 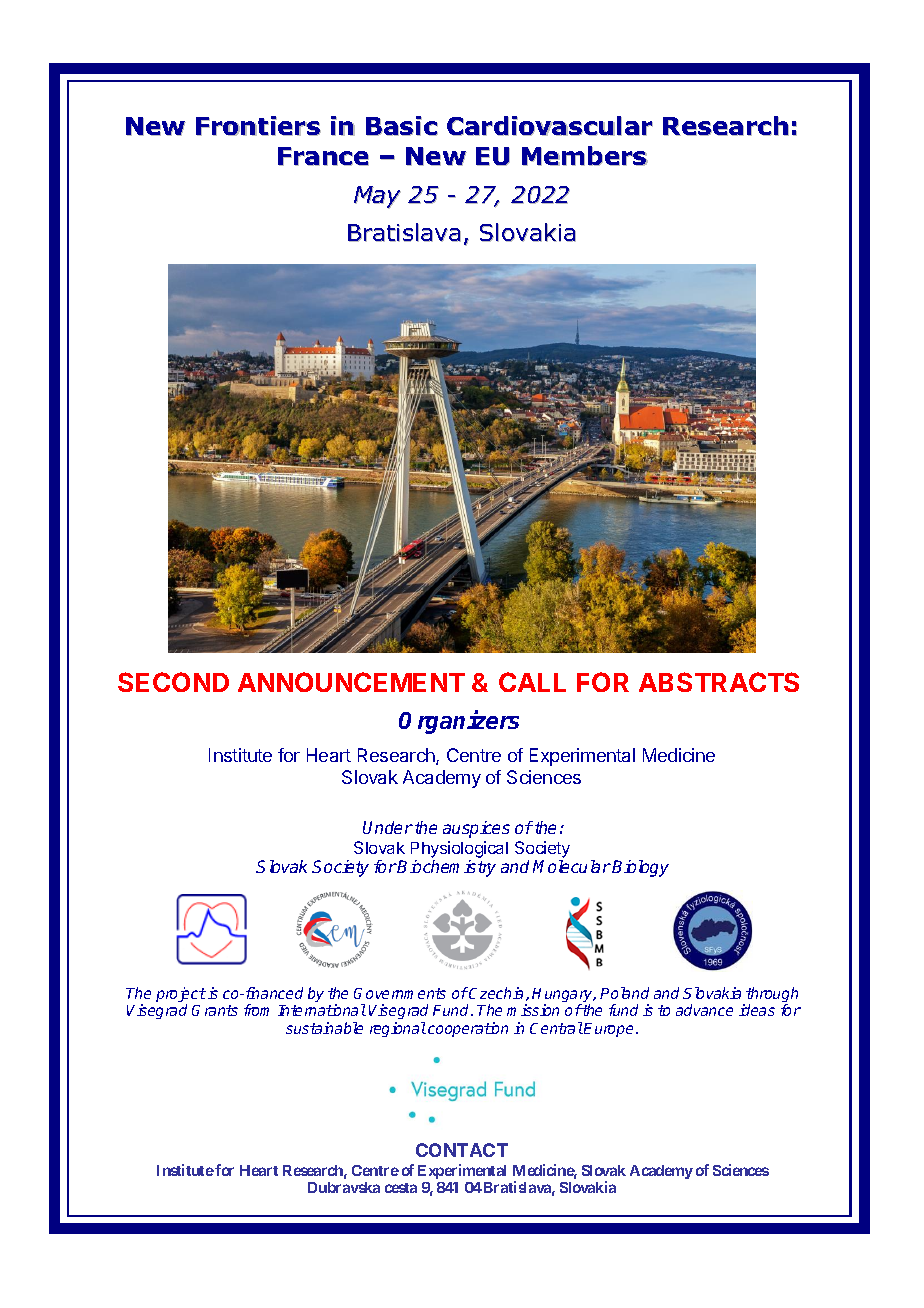 I want to click on Biology, so click(x=640, y=868).
